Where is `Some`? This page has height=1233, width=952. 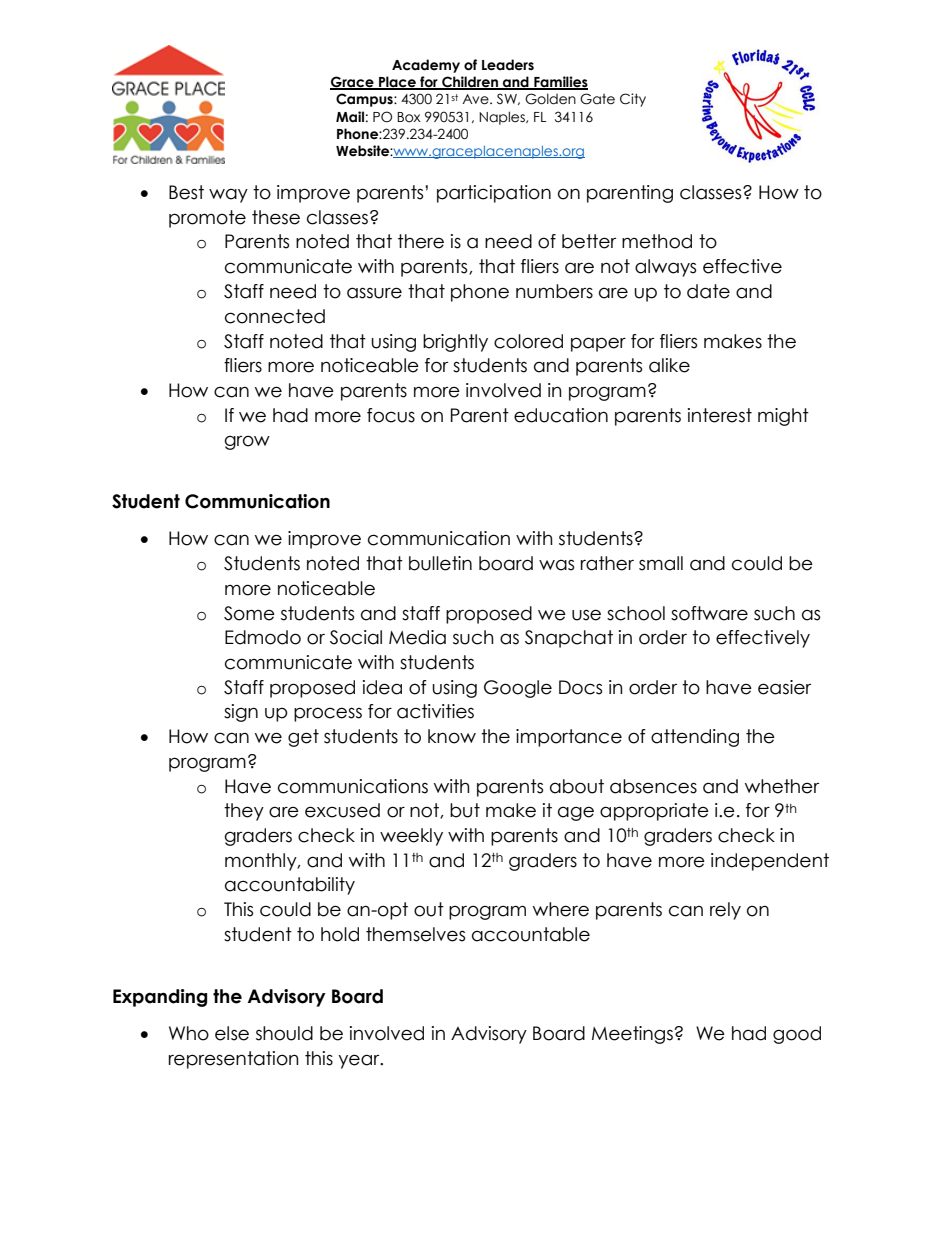
Some is located at coordinates (249, 613).
